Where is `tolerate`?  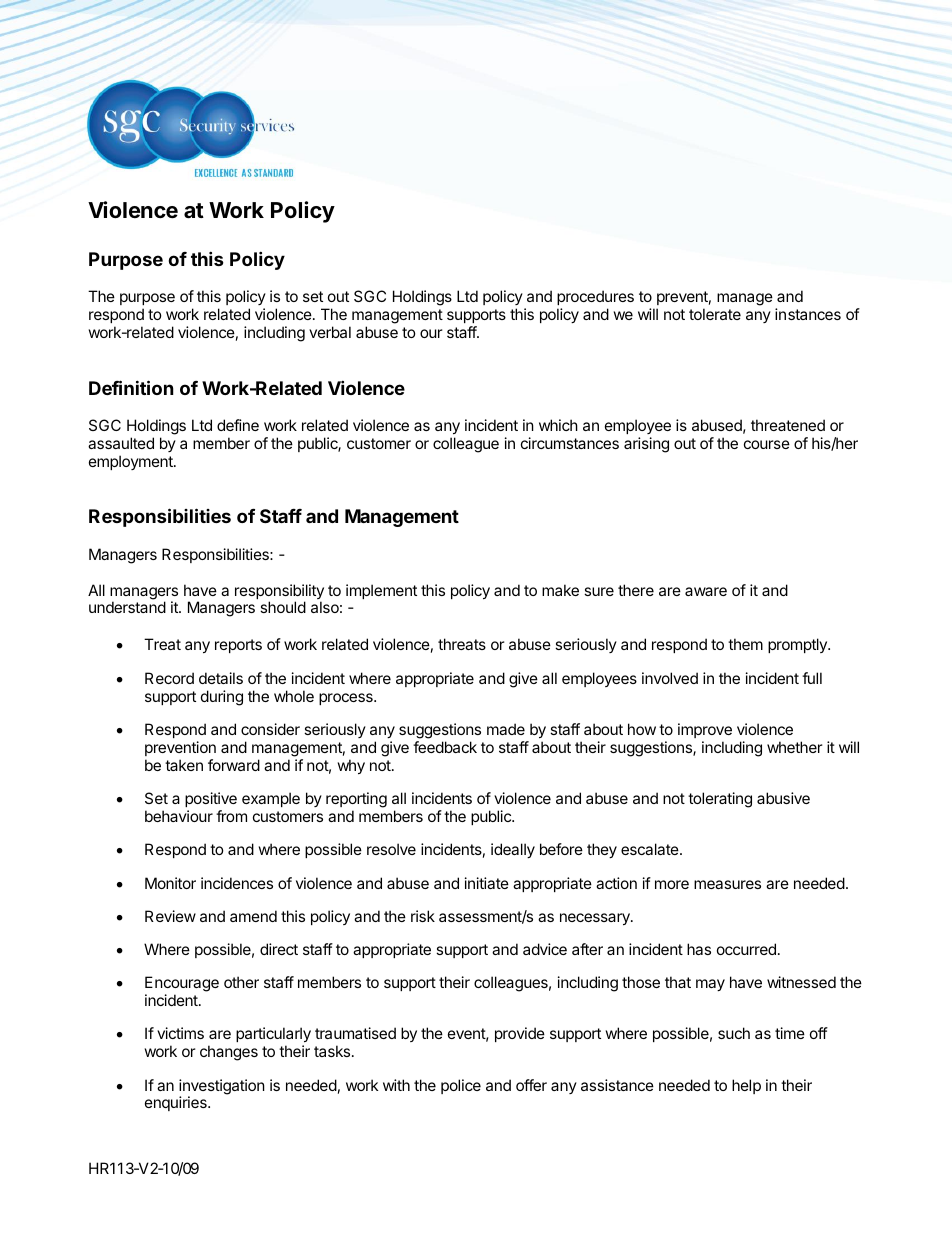
tolerate is located at coordinates (715, 314).
